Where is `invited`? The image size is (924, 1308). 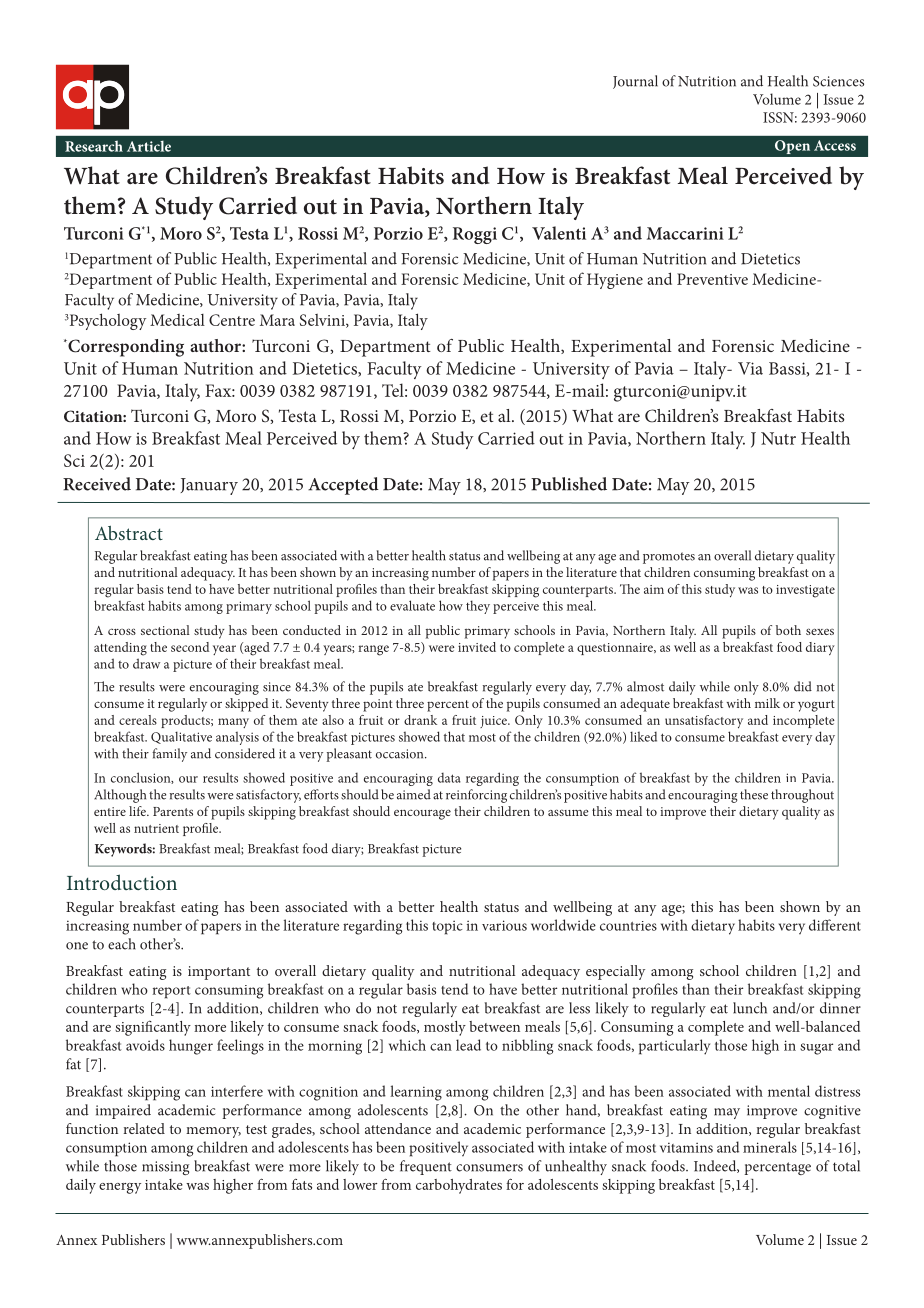
invited is located at coordinates (477, 647).
